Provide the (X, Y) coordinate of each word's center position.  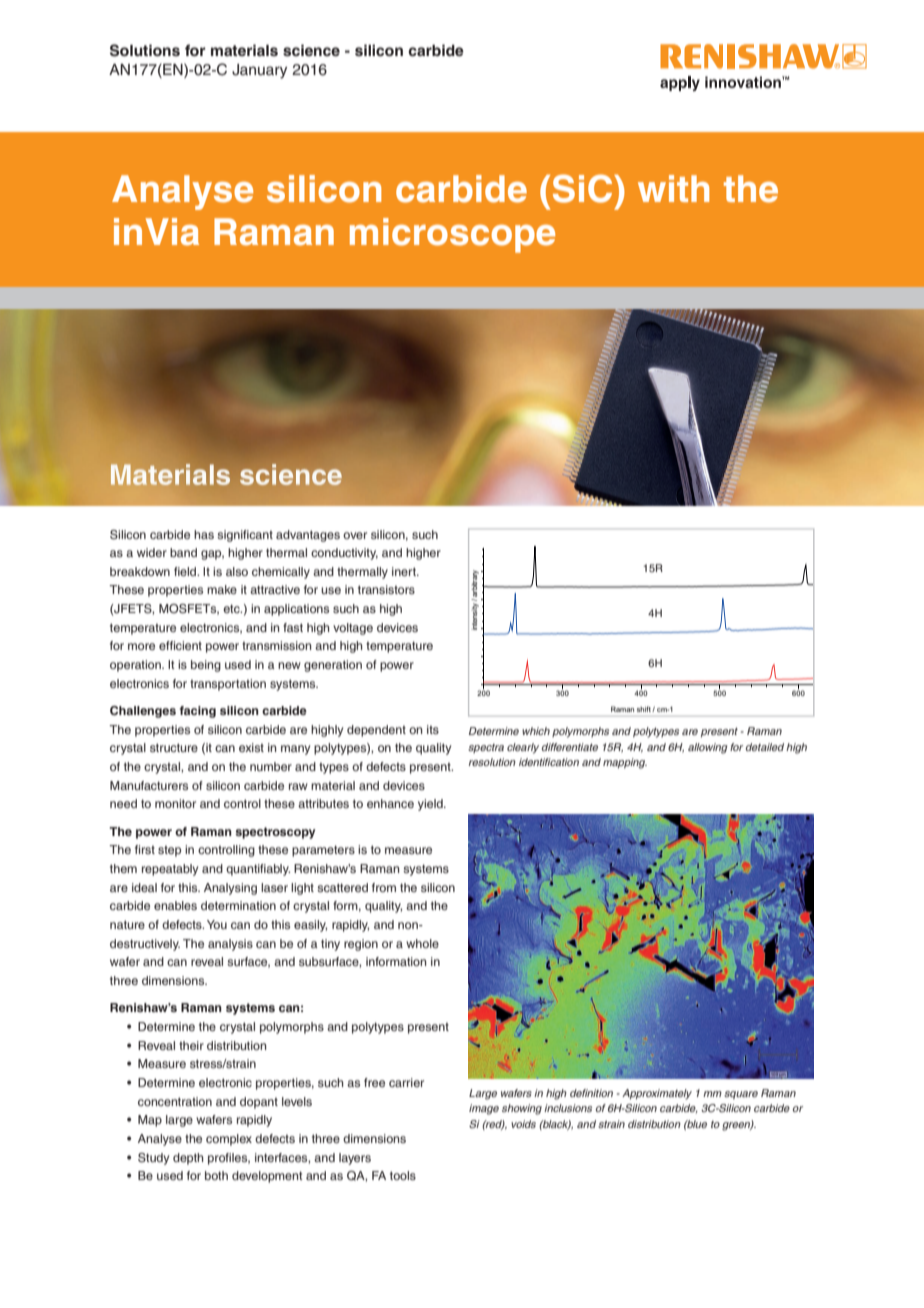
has (204, 534)
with (673, 188)
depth (188, 1159)
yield (431, 805)
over (355, 535)
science (311, 50)
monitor (175, 803)
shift (645, 709)
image (484, 1109)
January (259, 71)
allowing (707, 748)
